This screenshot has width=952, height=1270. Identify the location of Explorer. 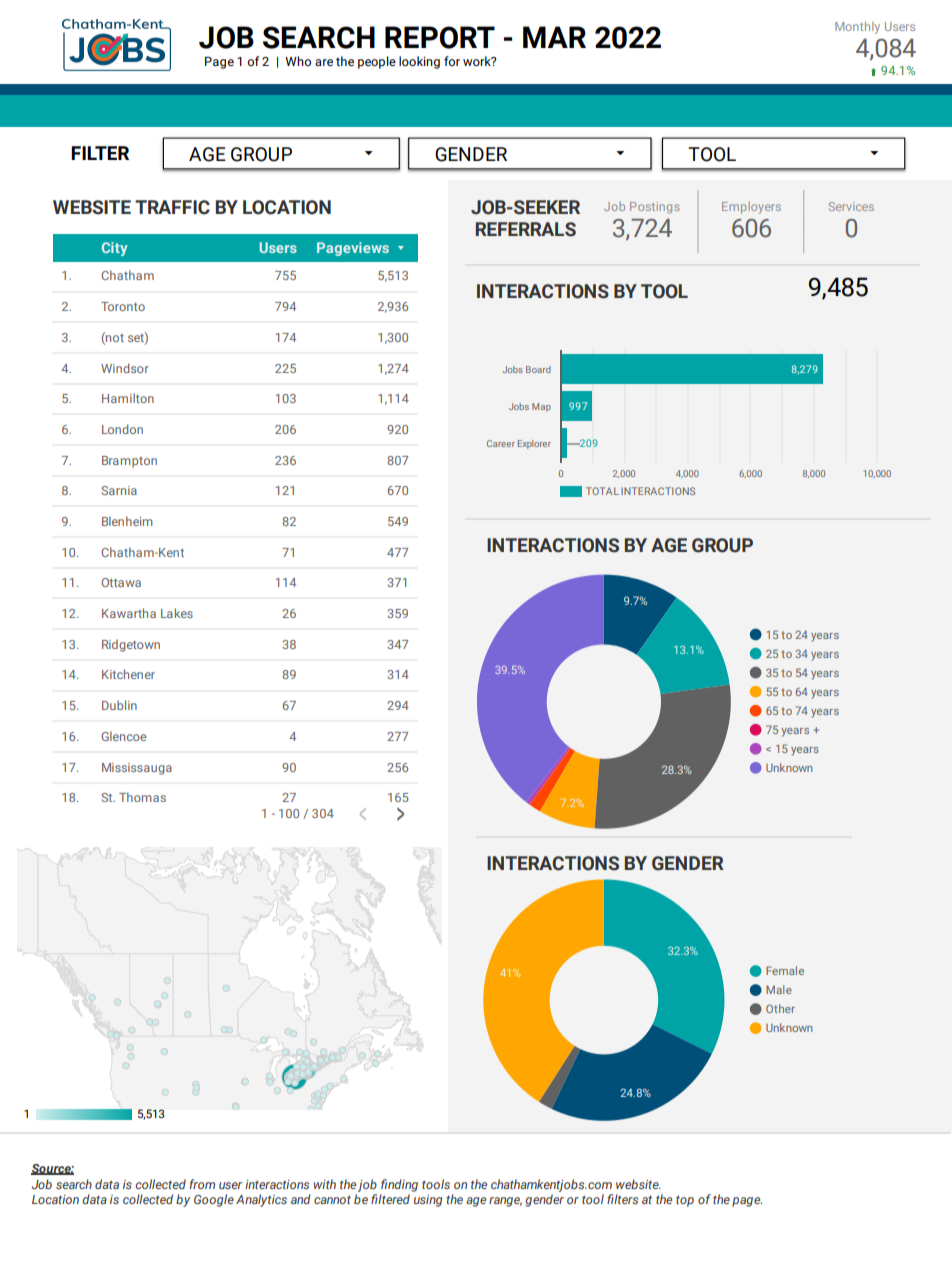
(534, 444).
